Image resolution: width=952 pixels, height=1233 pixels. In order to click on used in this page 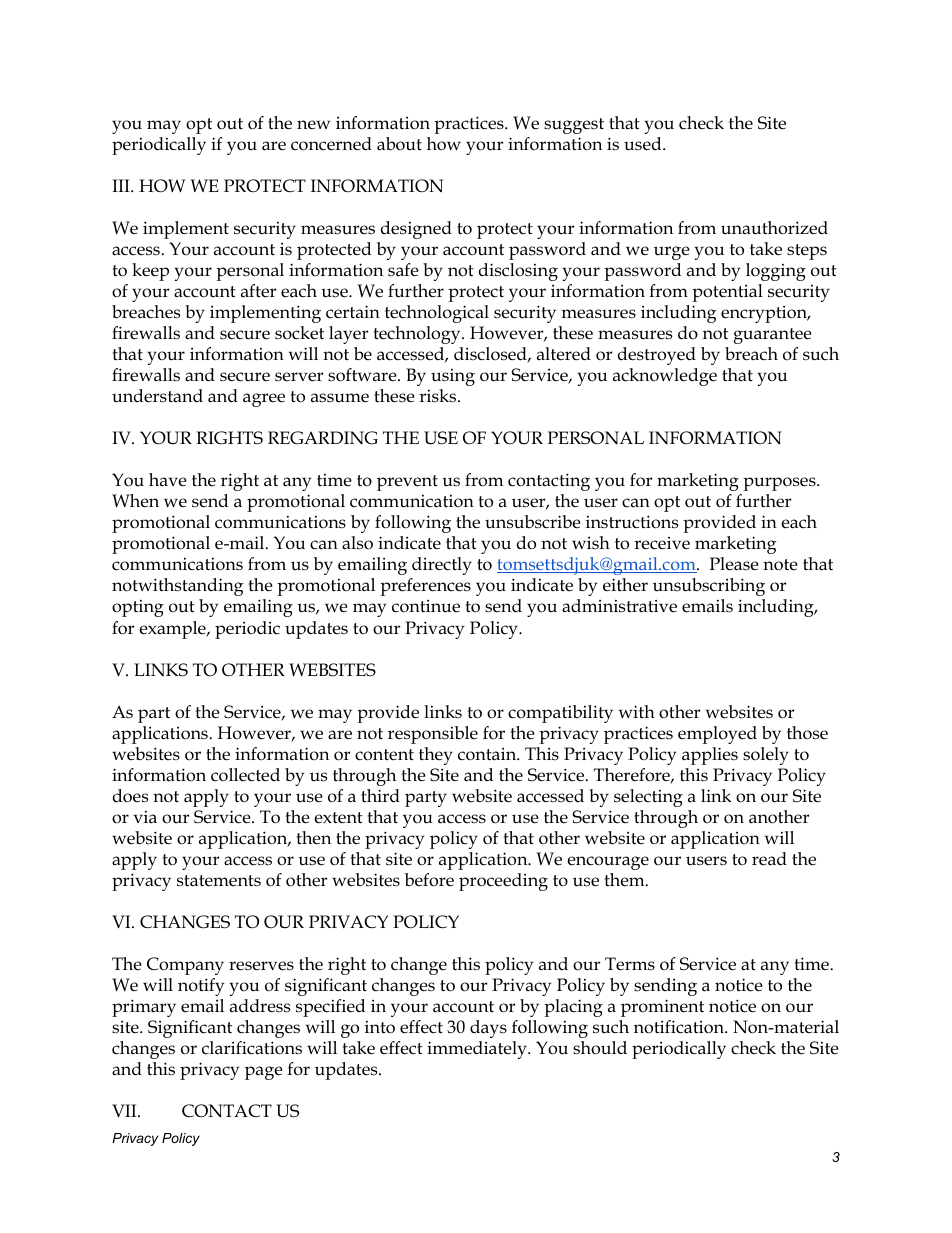, I will do `click(644, 144)`.
